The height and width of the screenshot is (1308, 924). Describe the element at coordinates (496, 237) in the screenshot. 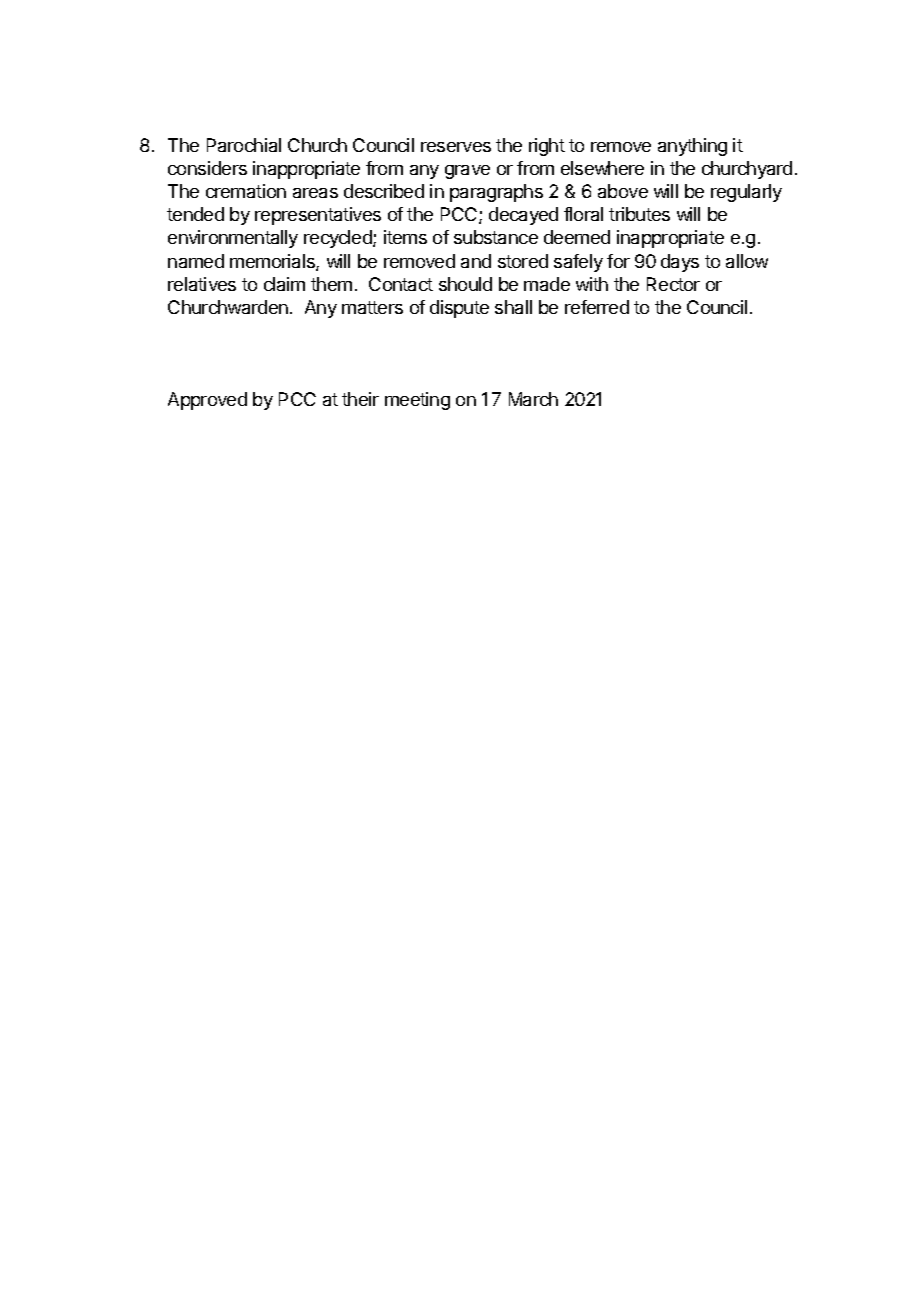

I see `substance` at that location.
